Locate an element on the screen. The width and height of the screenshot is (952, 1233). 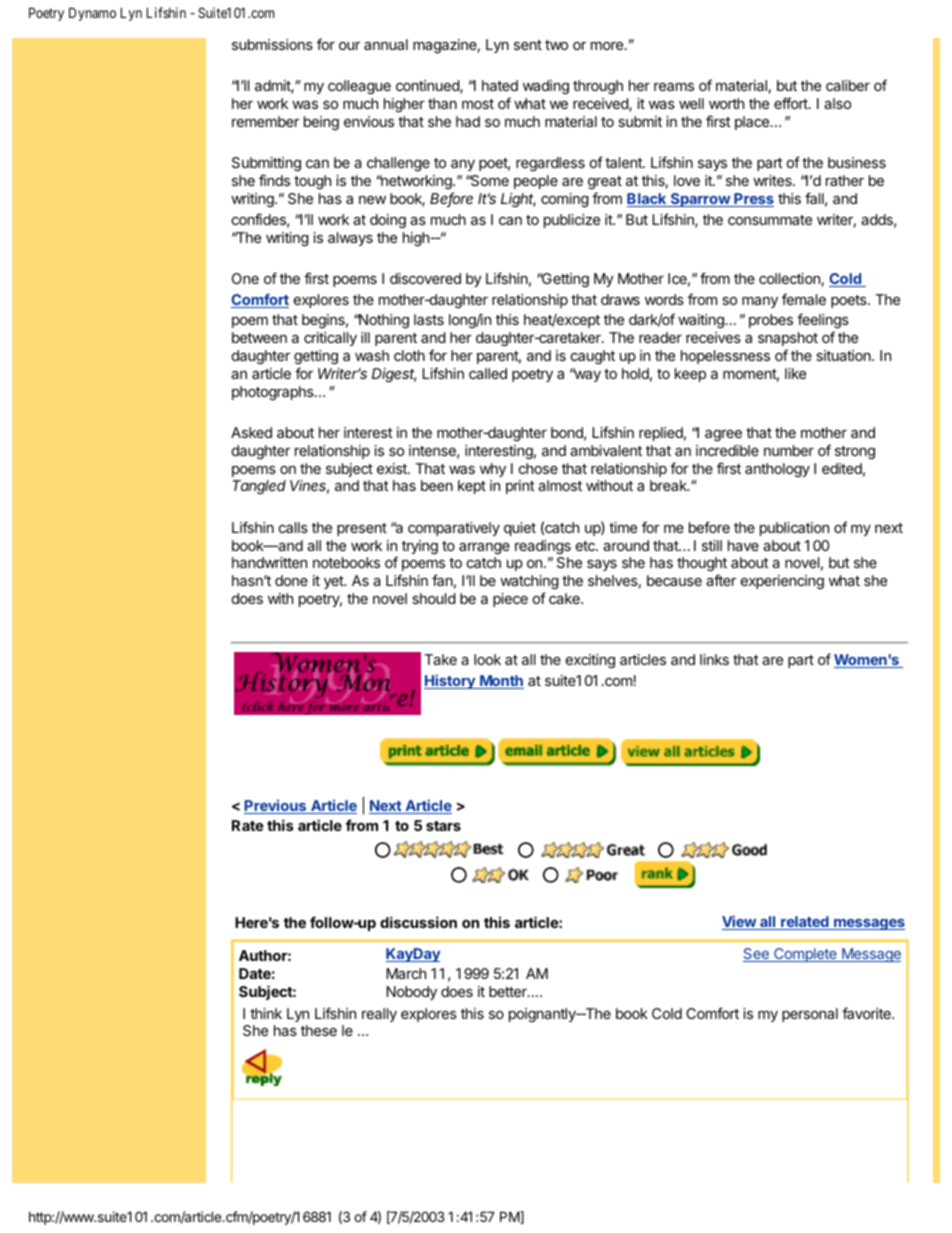
comparatively is located at coordinates (454, 529).
